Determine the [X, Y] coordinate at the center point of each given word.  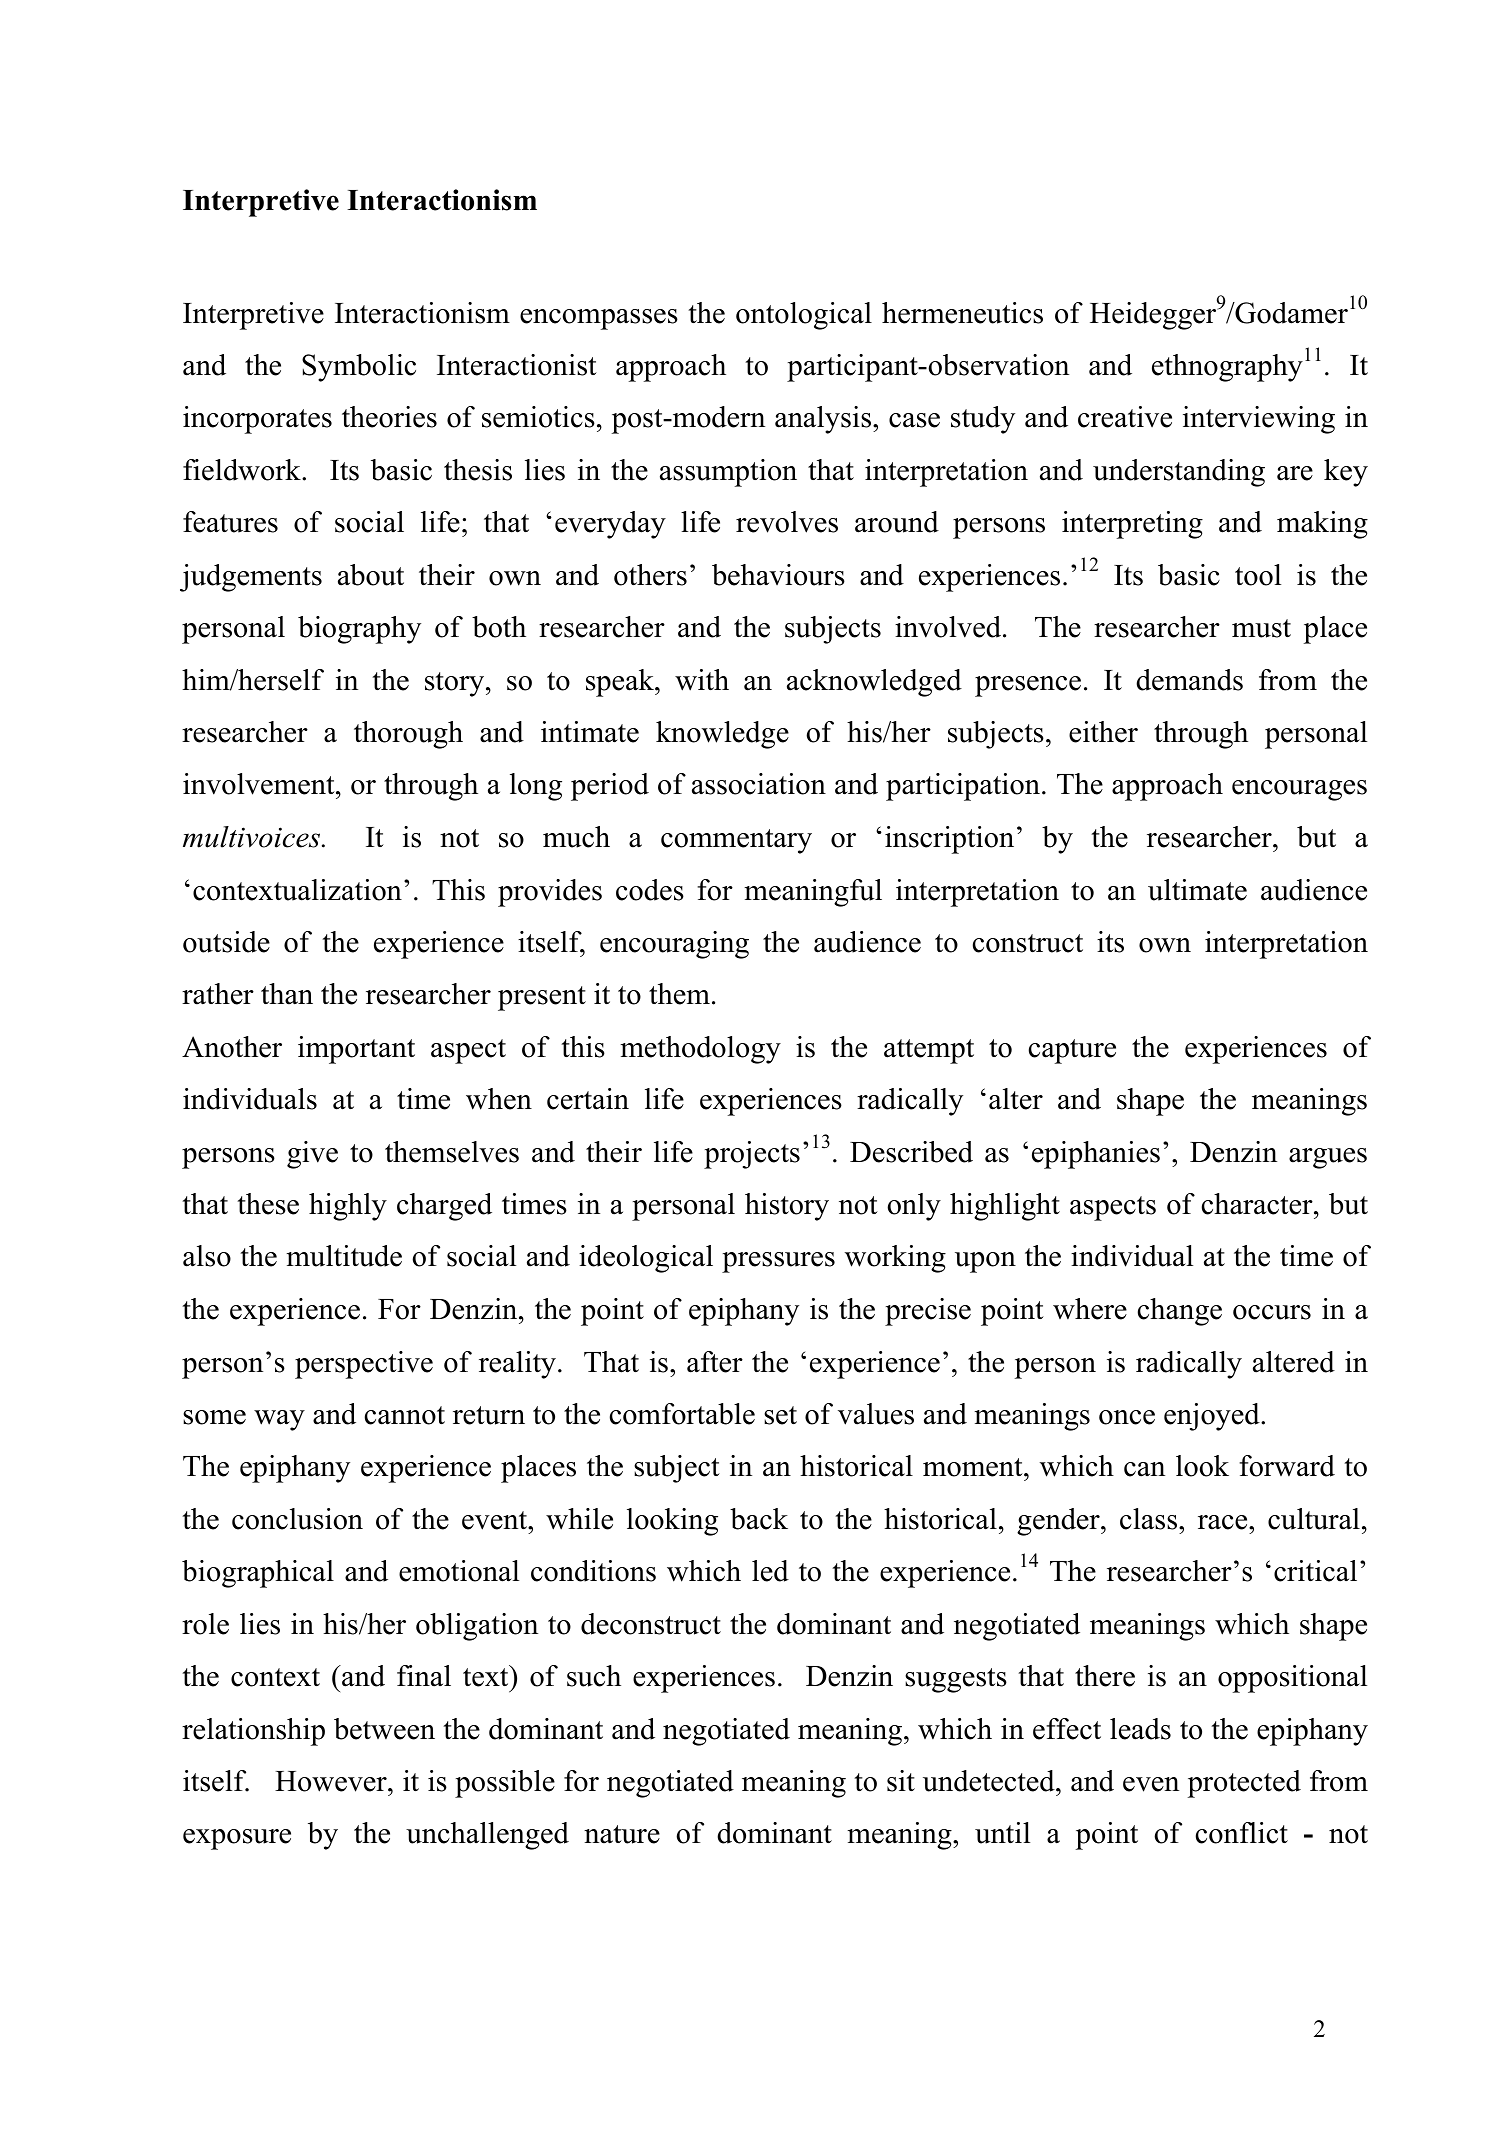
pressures [778, 1262]
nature [622, 1834]
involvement [260, 784]
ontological [804, 316]
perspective [364, 1365]
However [332, 1781]
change [1180, 1312]
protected [1244, 1784]
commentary [736, 841]
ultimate [1197, 890]
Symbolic [359, 368]
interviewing [1259, 420]
